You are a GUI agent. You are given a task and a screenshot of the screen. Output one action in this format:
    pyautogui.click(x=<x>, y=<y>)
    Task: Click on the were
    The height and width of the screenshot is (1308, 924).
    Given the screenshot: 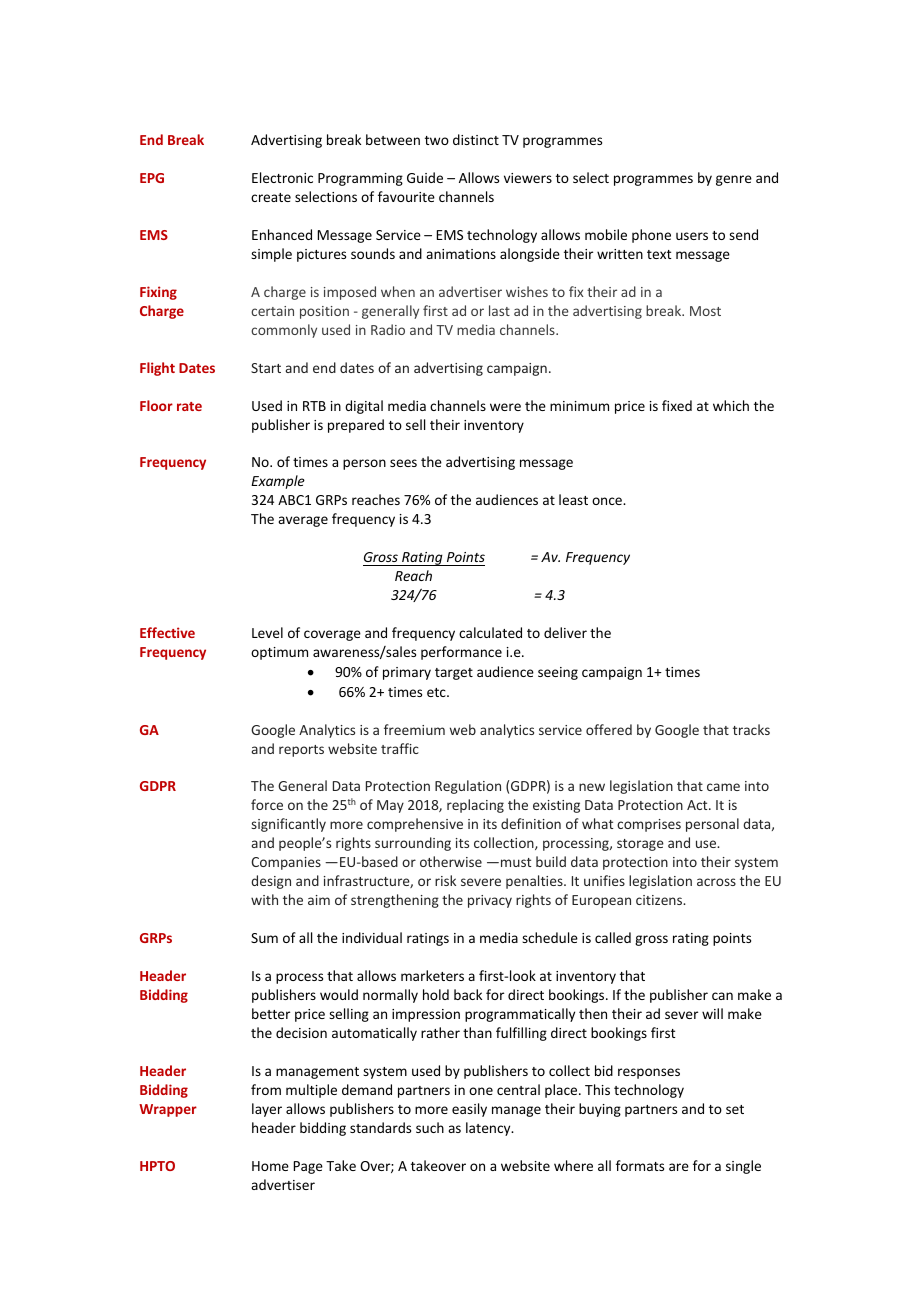 What is the action you would take?
    pyautogui.click(x=505, y=407)
